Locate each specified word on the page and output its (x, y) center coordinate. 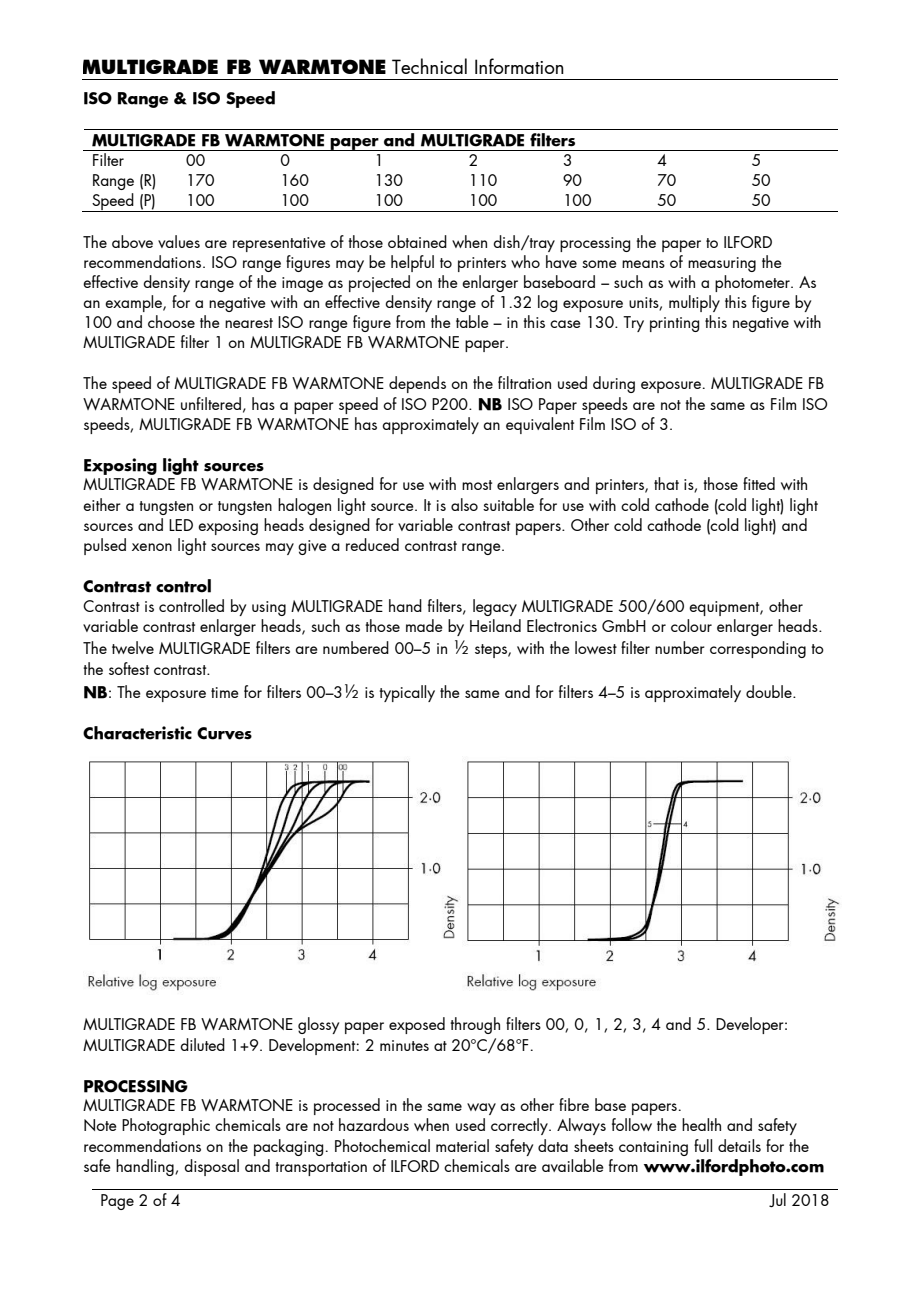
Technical (429, 66)
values (179, 241)
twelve (133, 647)
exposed (417, 1025)
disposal (211, 1167)
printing (675, 324)
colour (691, 625)
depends (417, 384)
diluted (202, 1044)
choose (171, 321)
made (424, 625)
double (770, 691)
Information (519, 66)
